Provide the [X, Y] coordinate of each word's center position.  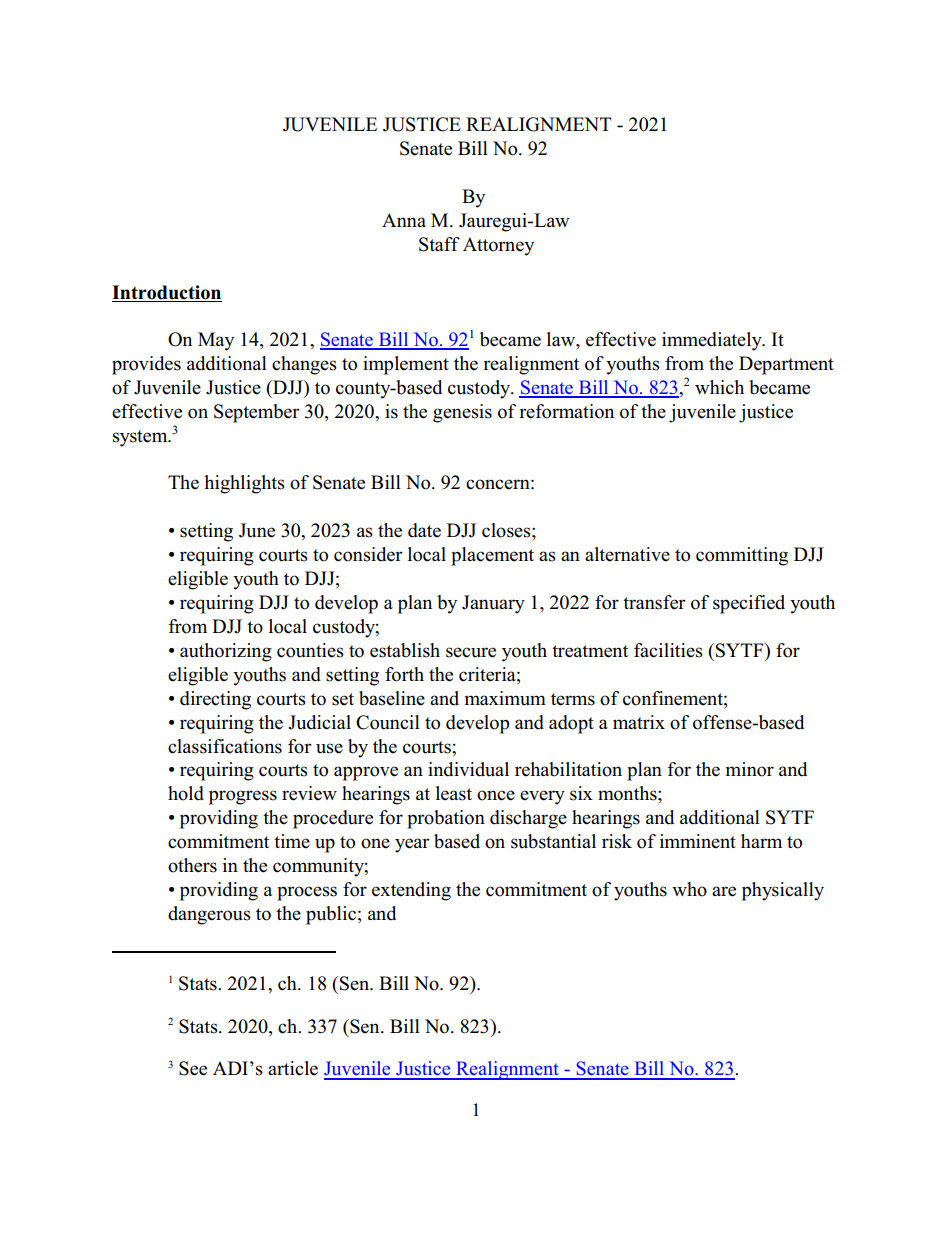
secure [471, 652]
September [257, 413]
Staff [439, 244]
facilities [668, 650]
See [193, 1068]
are [724, 891]
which [719, 387]
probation [446, 819]
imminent [698, 841]
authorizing [226, 652]
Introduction [166, 292]
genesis [462, 413]
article [293, 1068]
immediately [713, 341]
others [192, 865]
